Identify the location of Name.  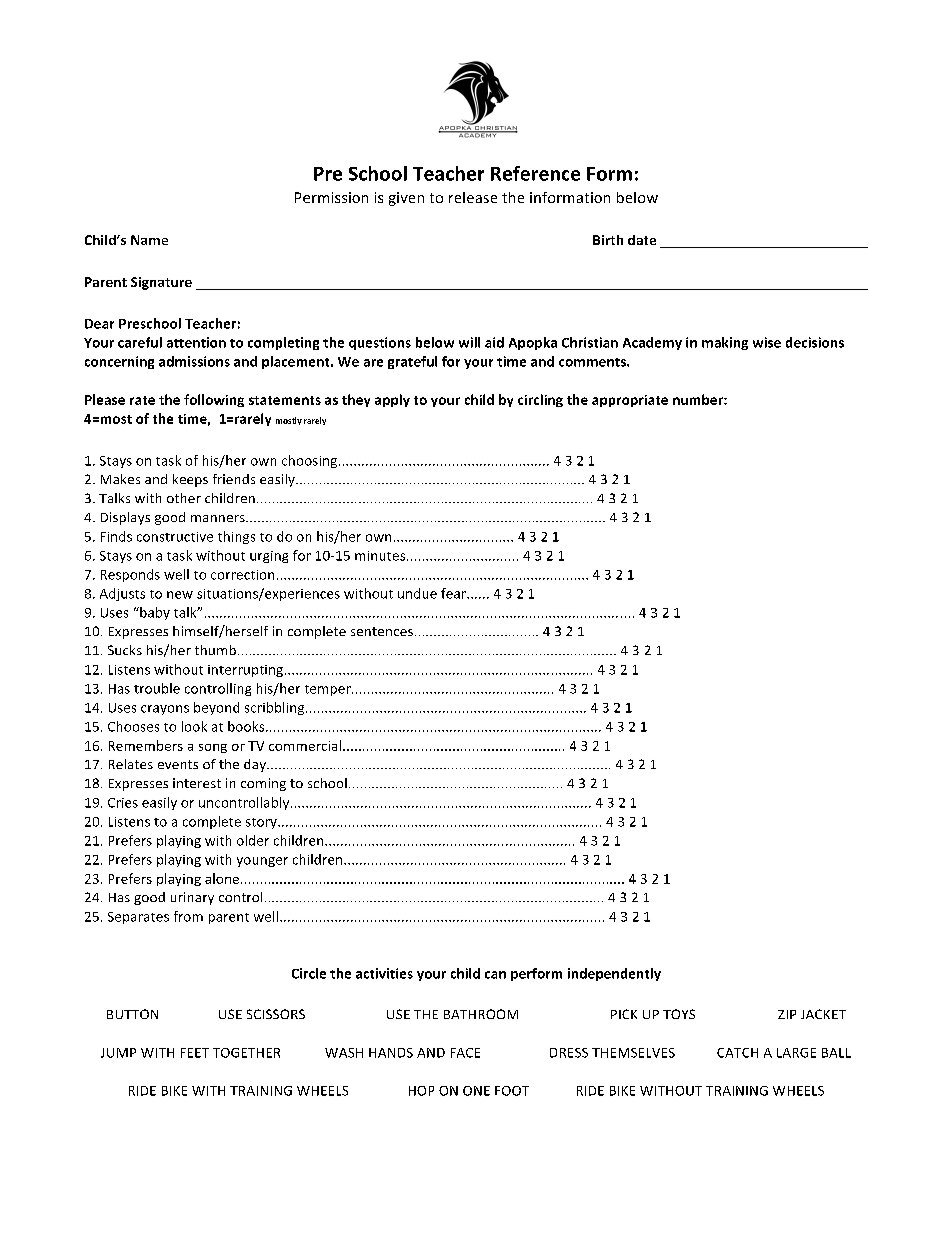
(149, 240).
